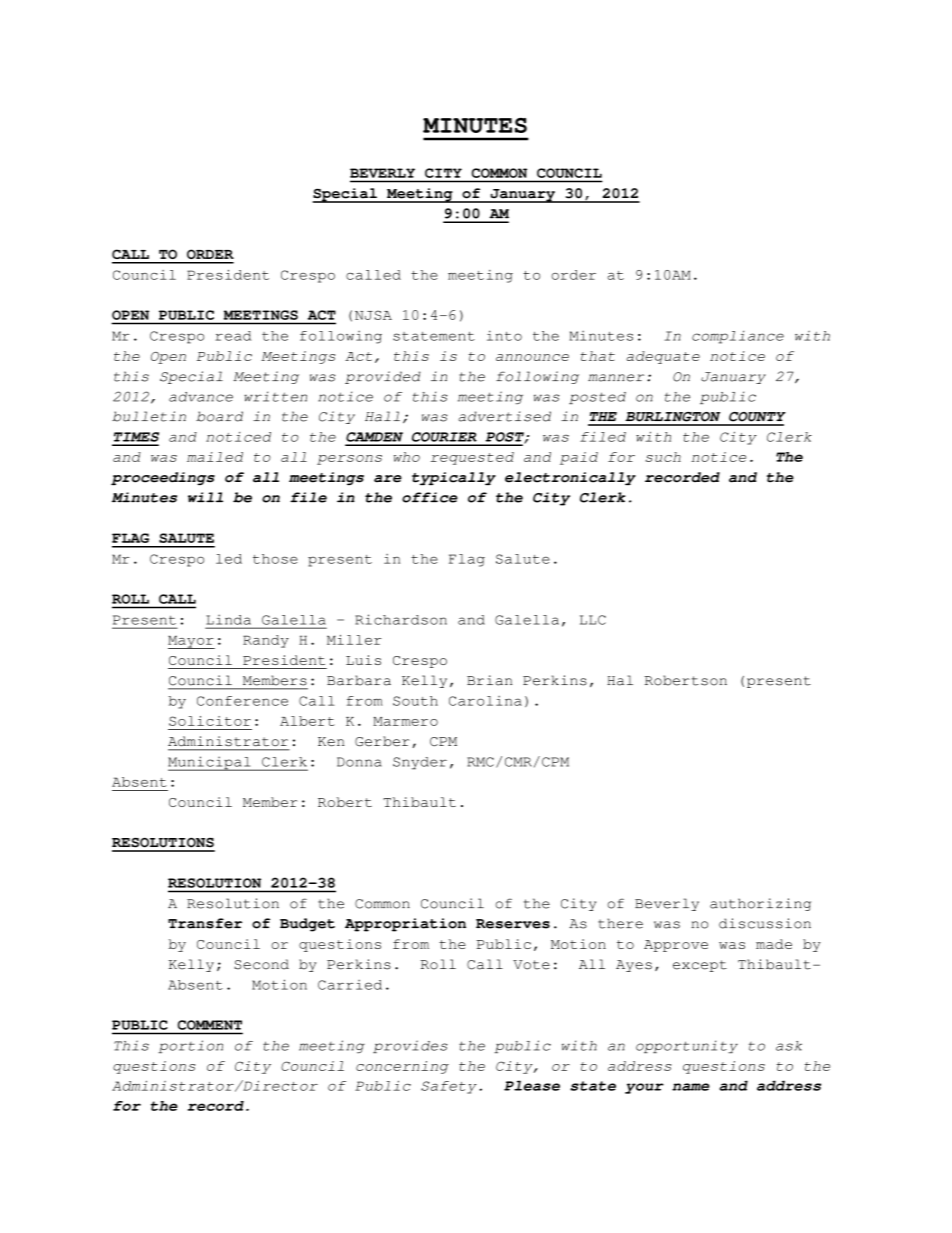  What do you see at coordinates (191, 642) in the image?
I see `Mayor` at bounding box center [191, 642].
